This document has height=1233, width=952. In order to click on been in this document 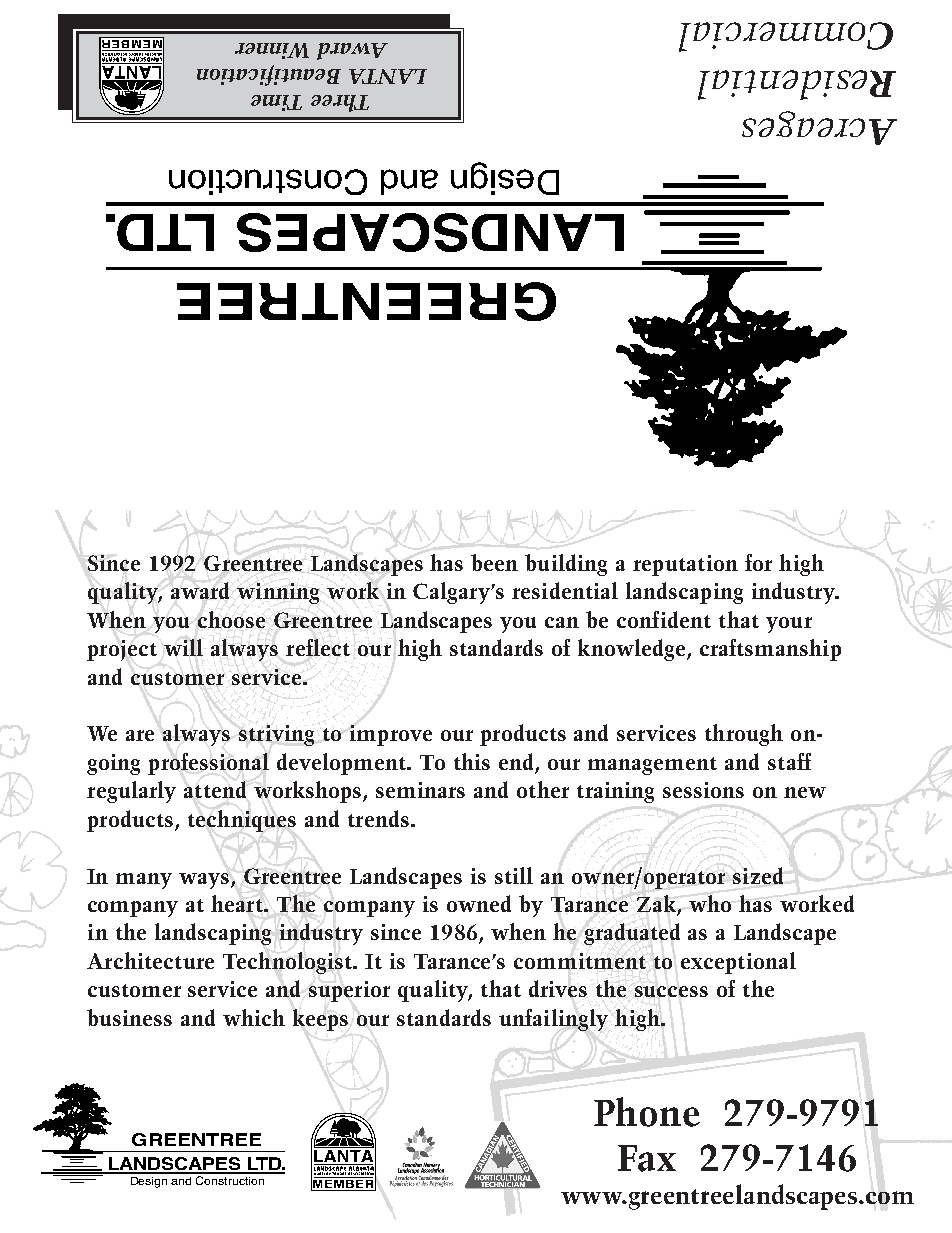, I will do `click(494, 562)`.
